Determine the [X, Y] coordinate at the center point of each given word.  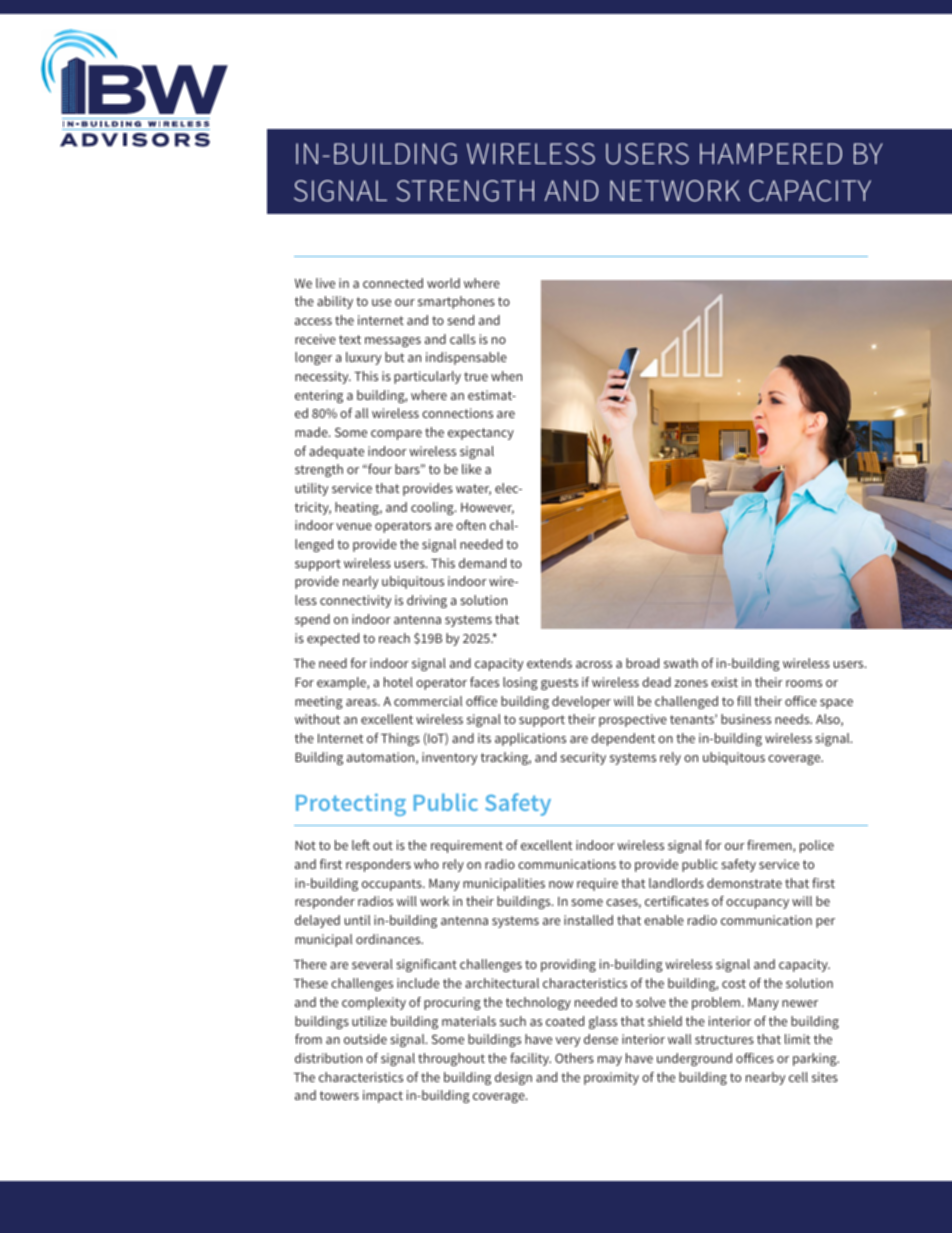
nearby [765, 1078]
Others [574, 1058]
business [746, 719]
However [487, 508]
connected [393, 283]
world [443, 283]
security [583, 758]
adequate [336, 452]
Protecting [351, 804]
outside [365, 1039]
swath [681, 663]
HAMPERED [771, 153]
